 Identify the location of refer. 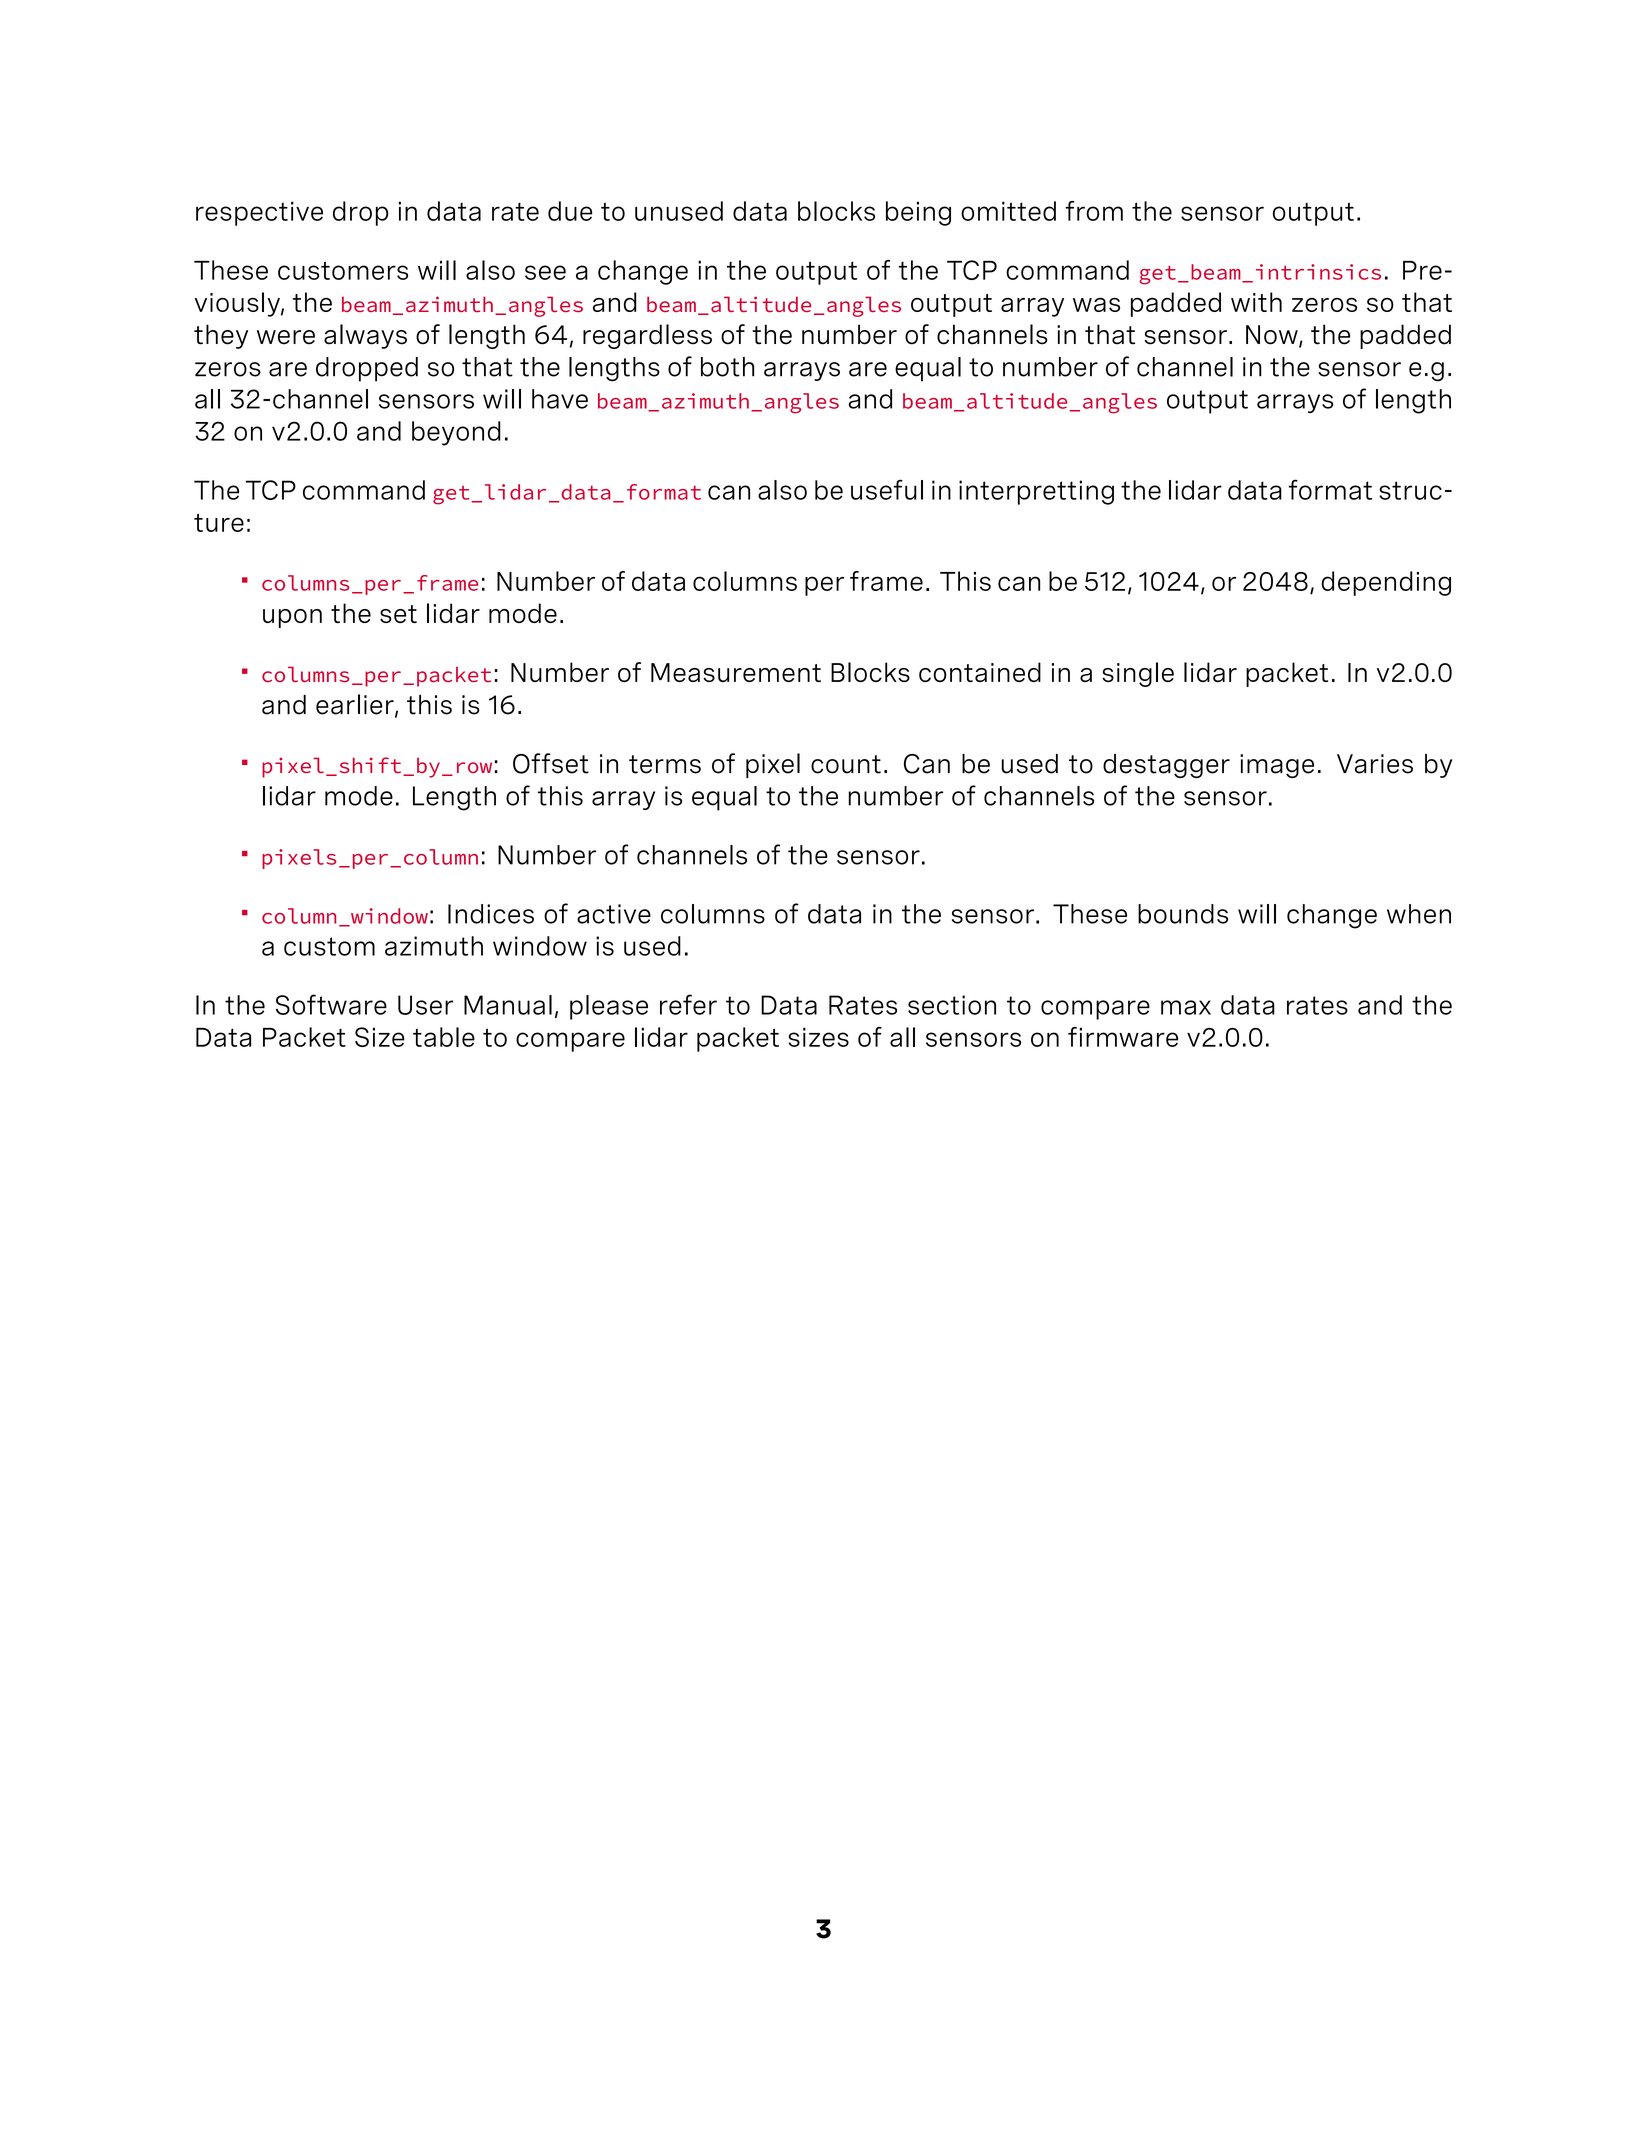
(688, 1004).
